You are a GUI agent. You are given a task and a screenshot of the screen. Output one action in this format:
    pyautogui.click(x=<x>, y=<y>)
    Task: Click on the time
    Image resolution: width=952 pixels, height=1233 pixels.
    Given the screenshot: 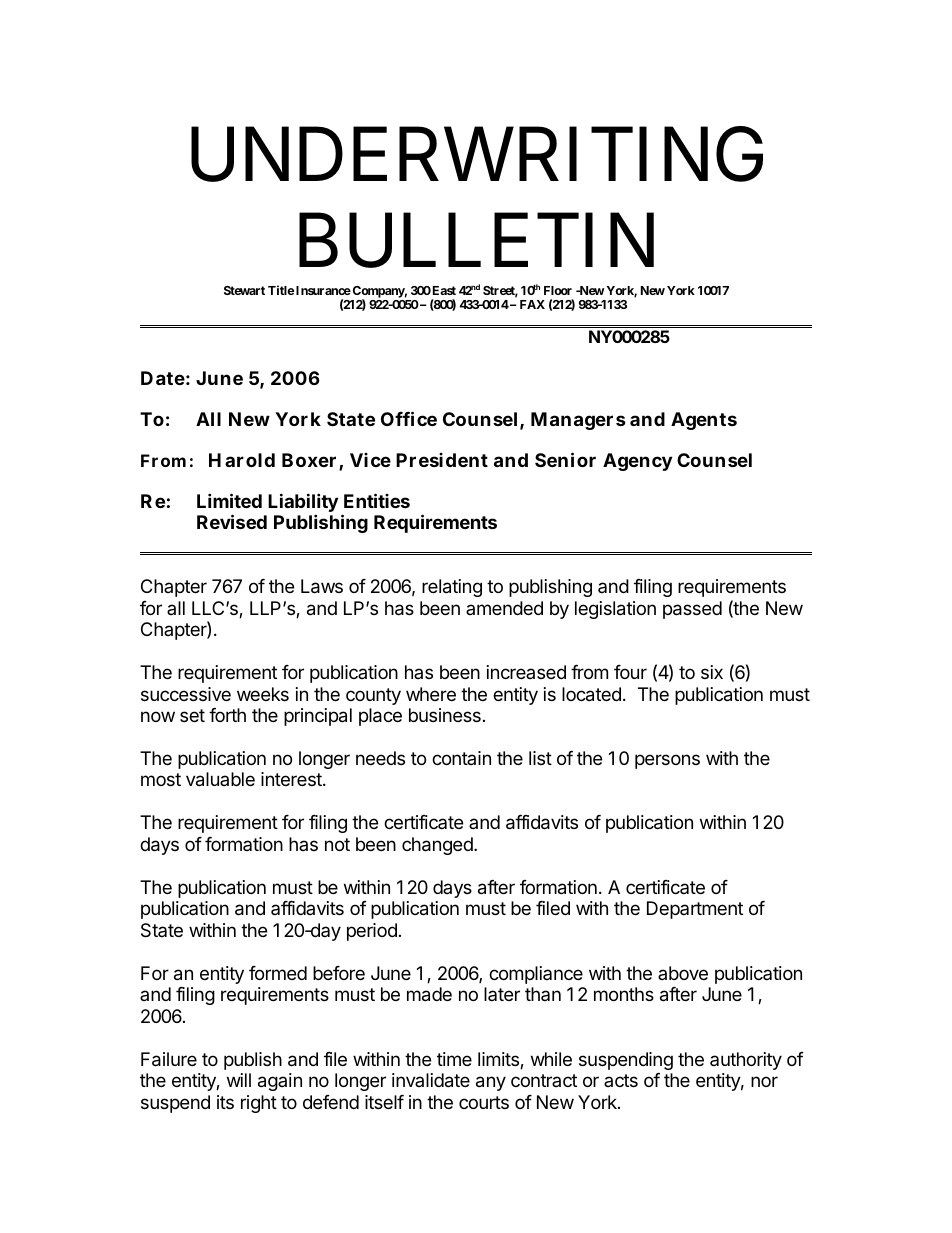 What is the action you would take?
    pyautogui.click(x=454, y=1059)
